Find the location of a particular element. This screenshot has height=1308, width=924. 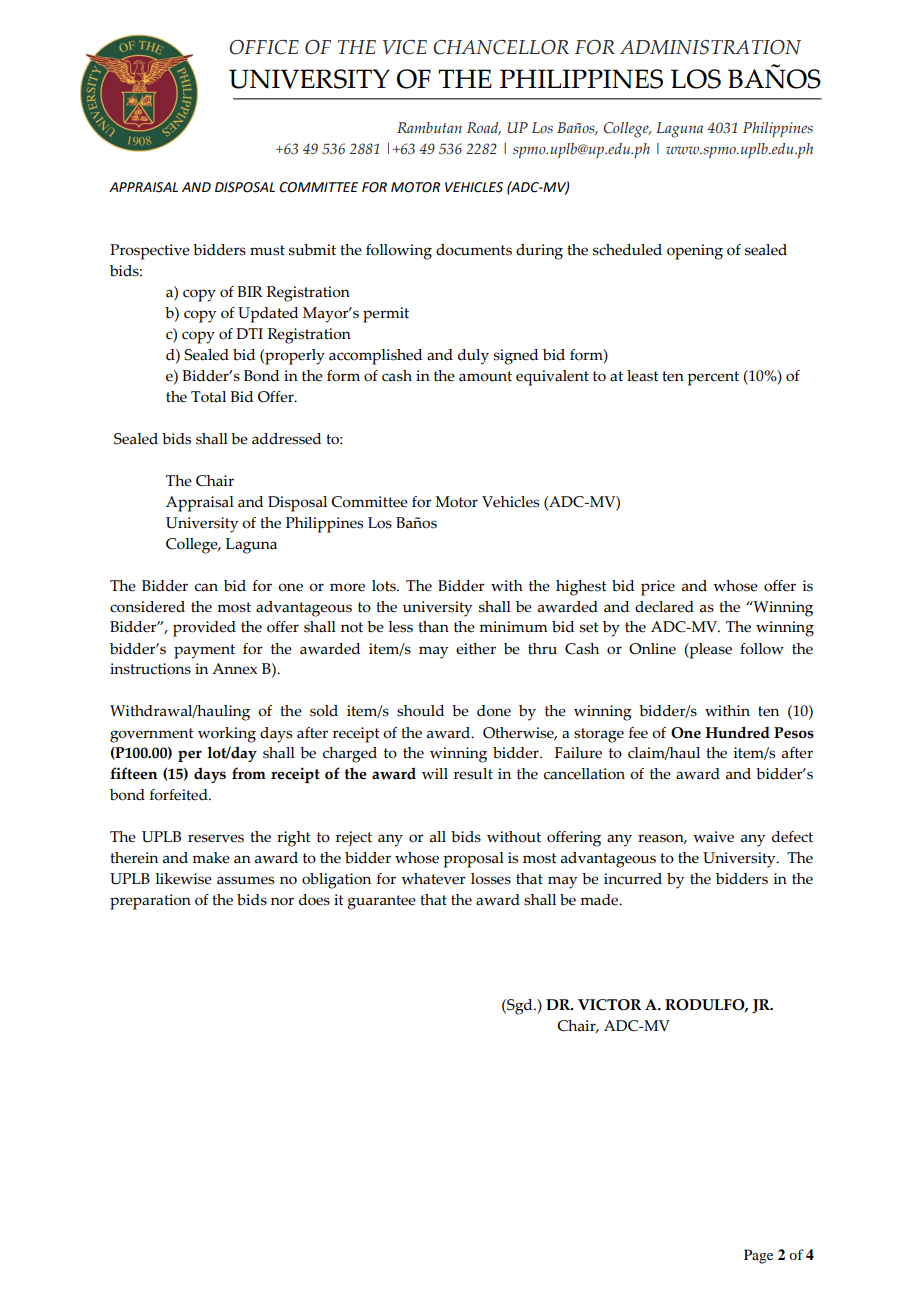

either is located at coordinates (476, 649).
